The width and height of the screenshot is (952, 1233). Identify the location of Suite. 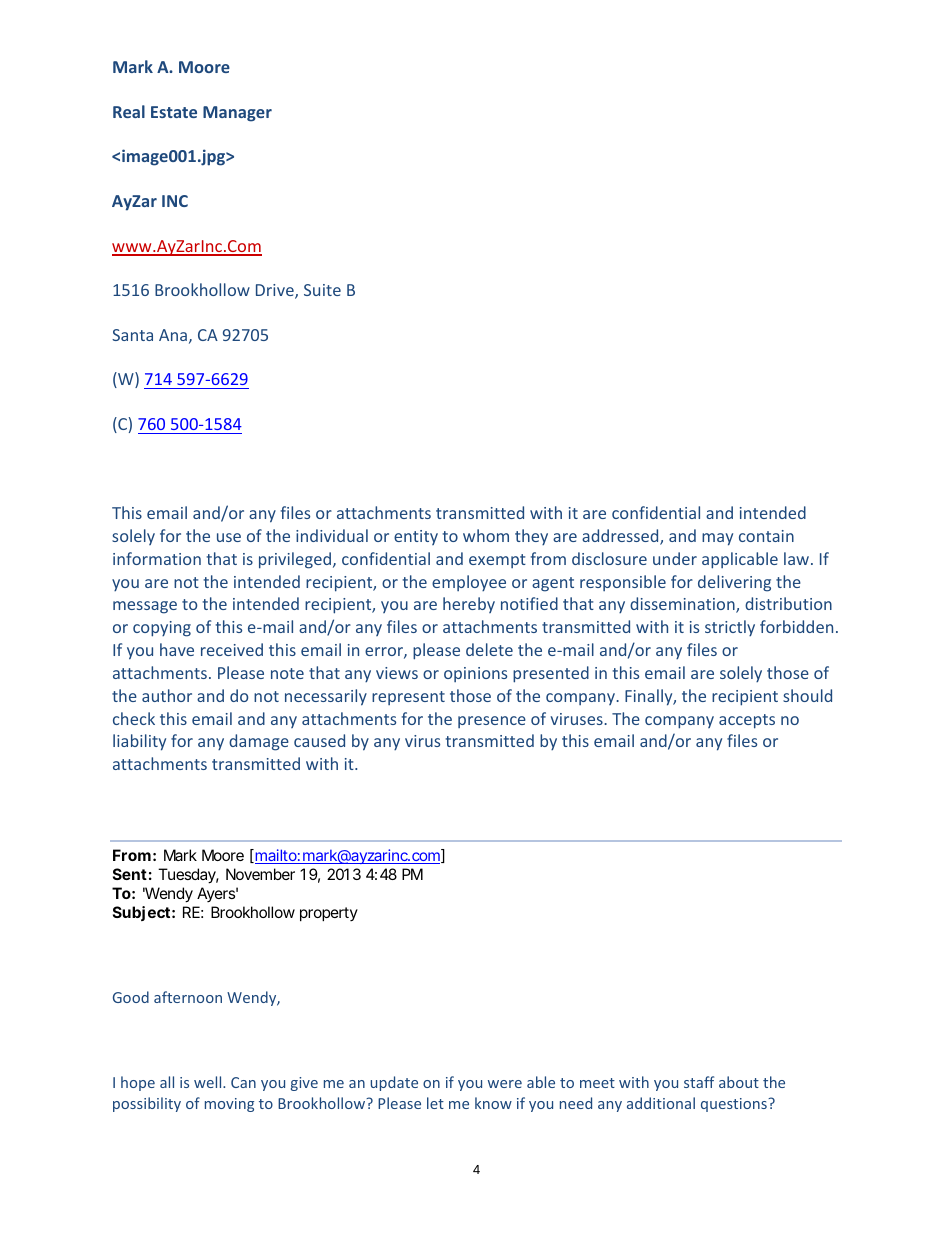
(322, 290).
